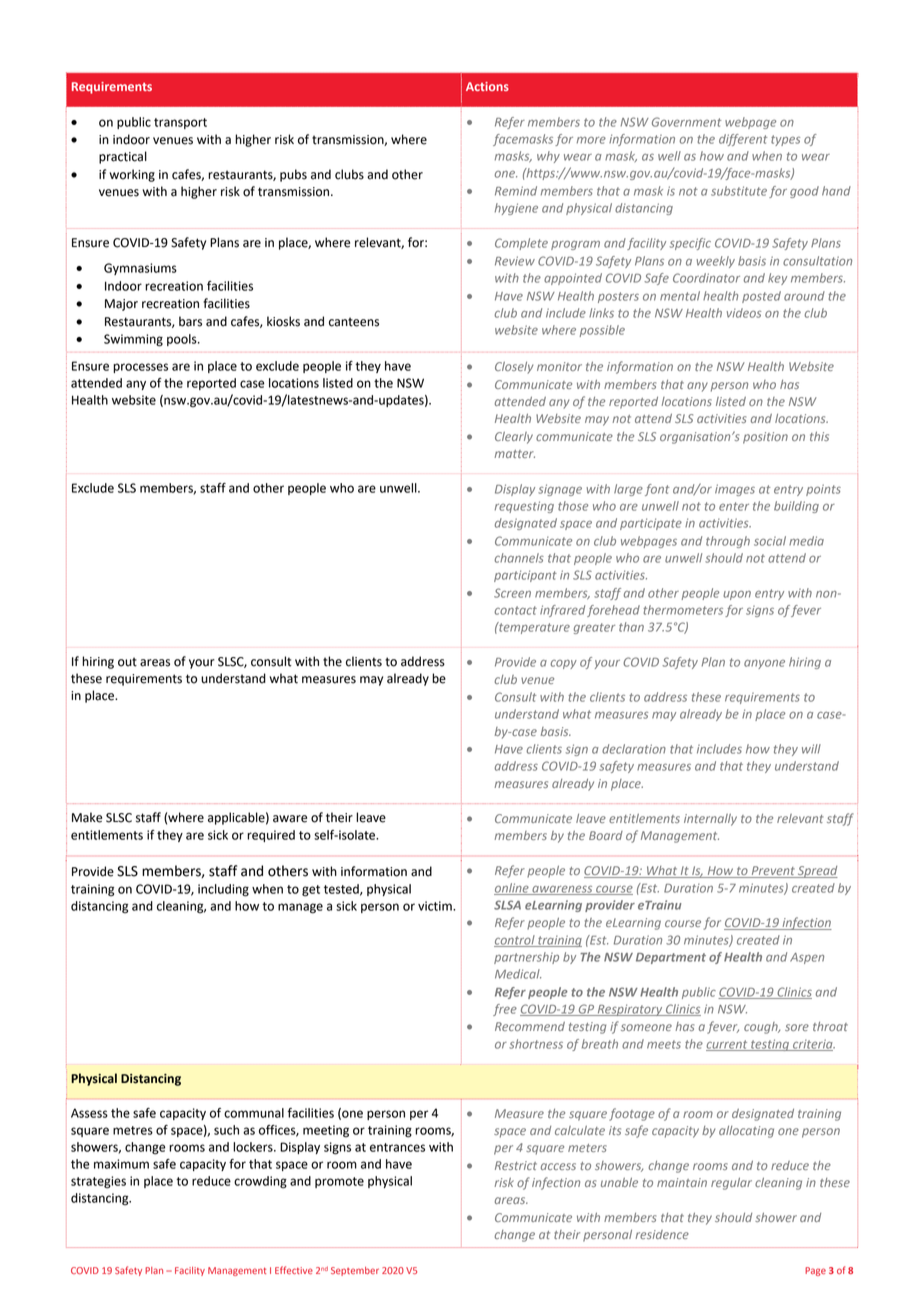 This page has height=1308, width=924. Describe the element at coordinates (743, 140) in the page. I see `different` at that location.
